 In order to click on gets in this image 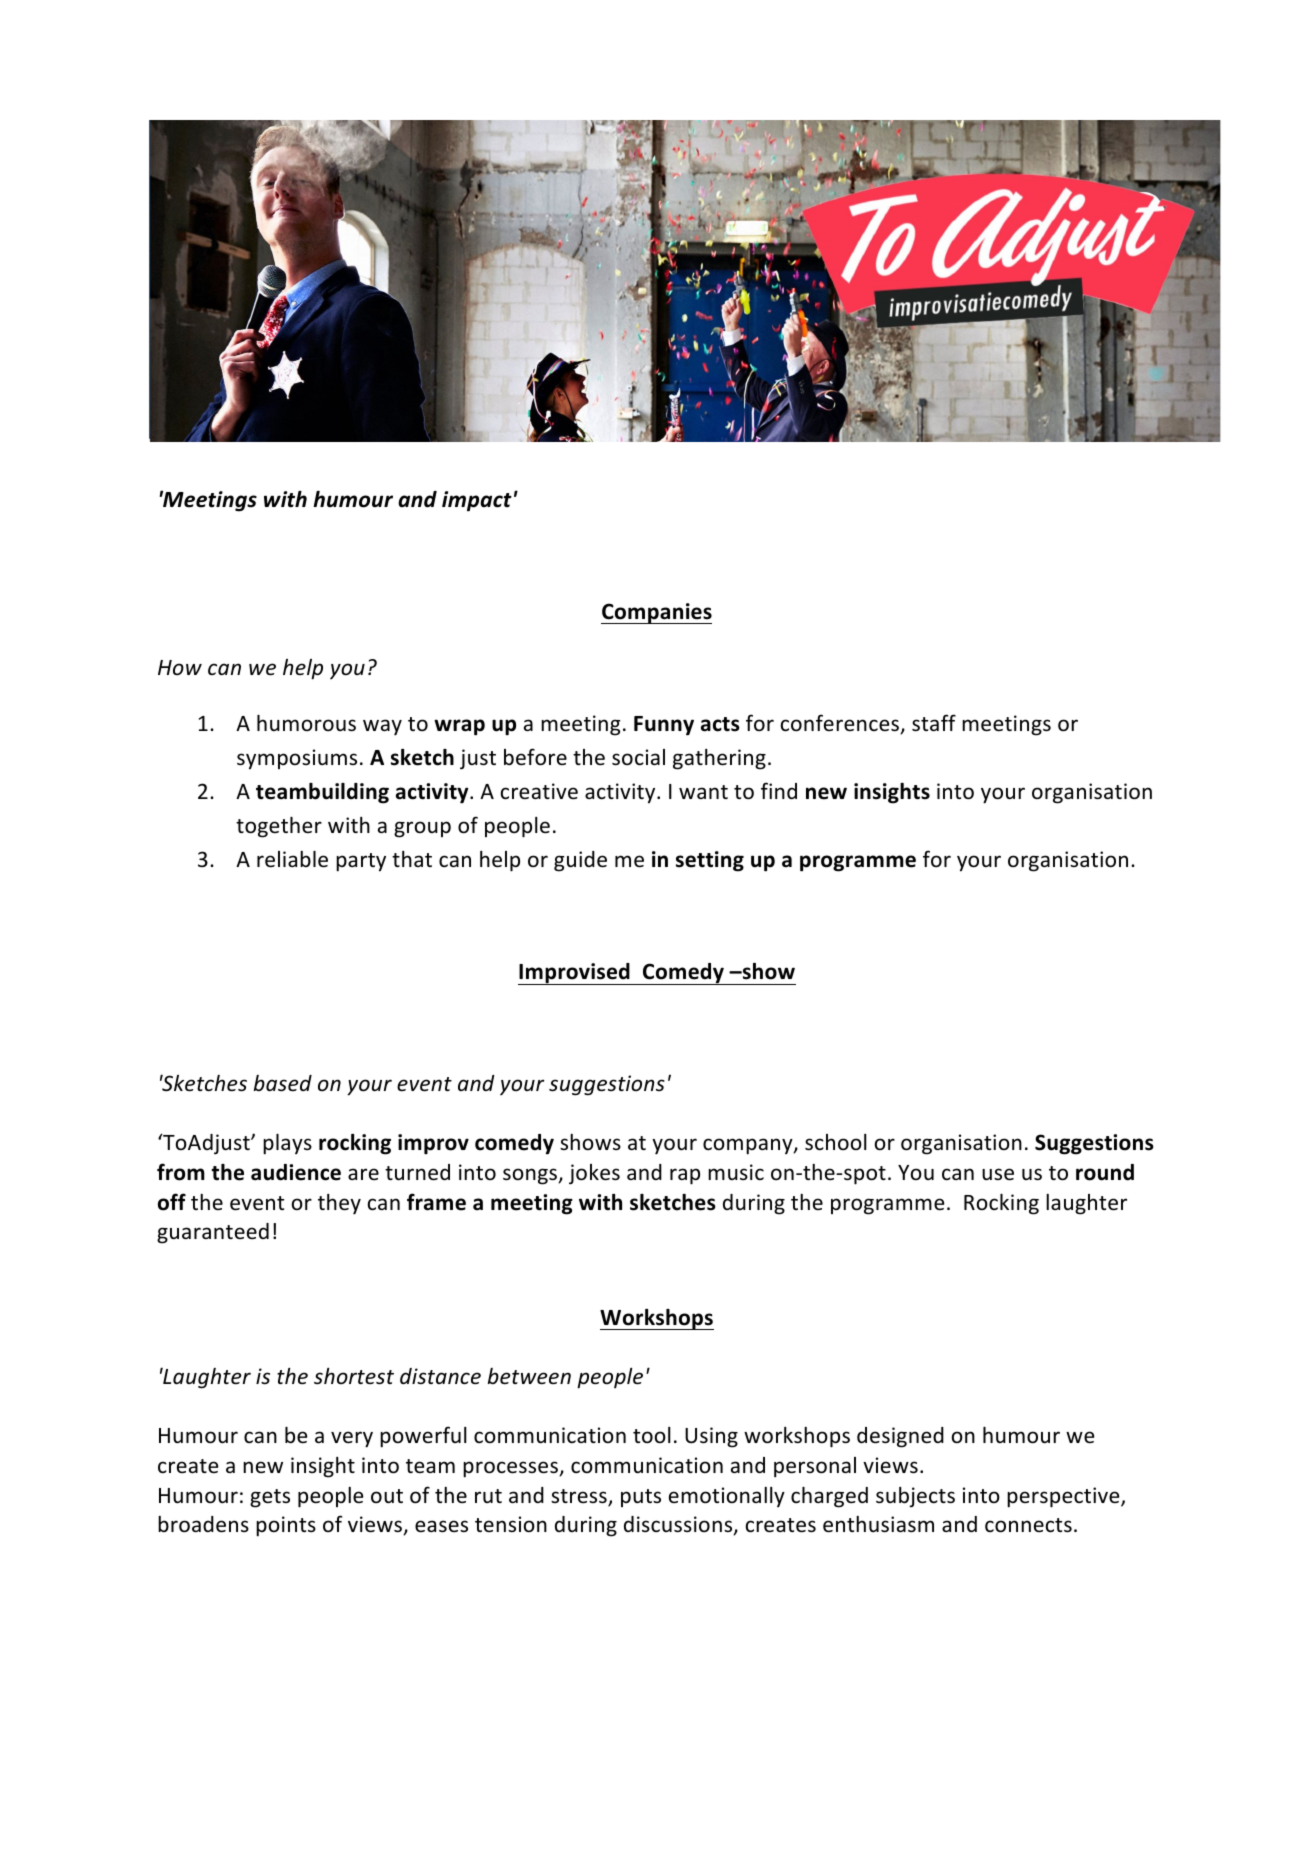, I will do `click(270, 1498)`.
